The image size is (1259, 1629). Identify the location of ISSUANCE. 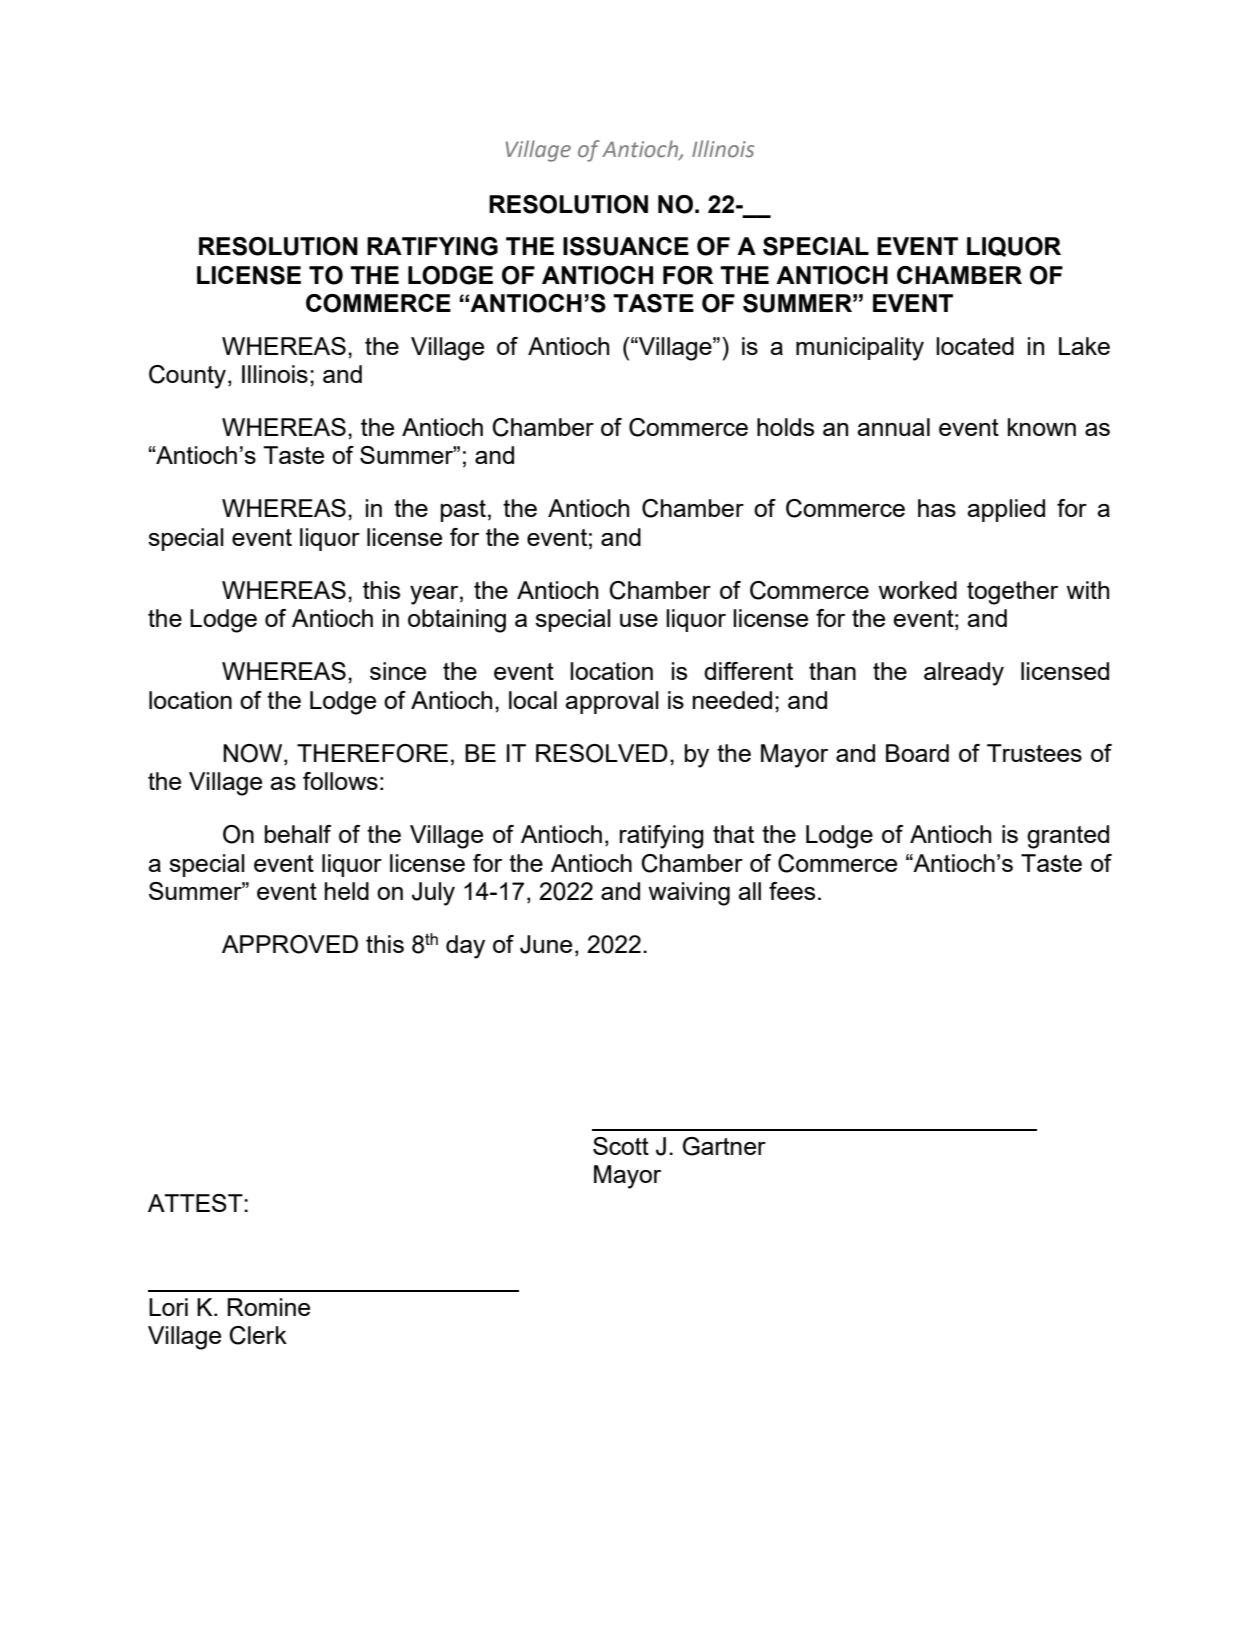
(626, 246).
